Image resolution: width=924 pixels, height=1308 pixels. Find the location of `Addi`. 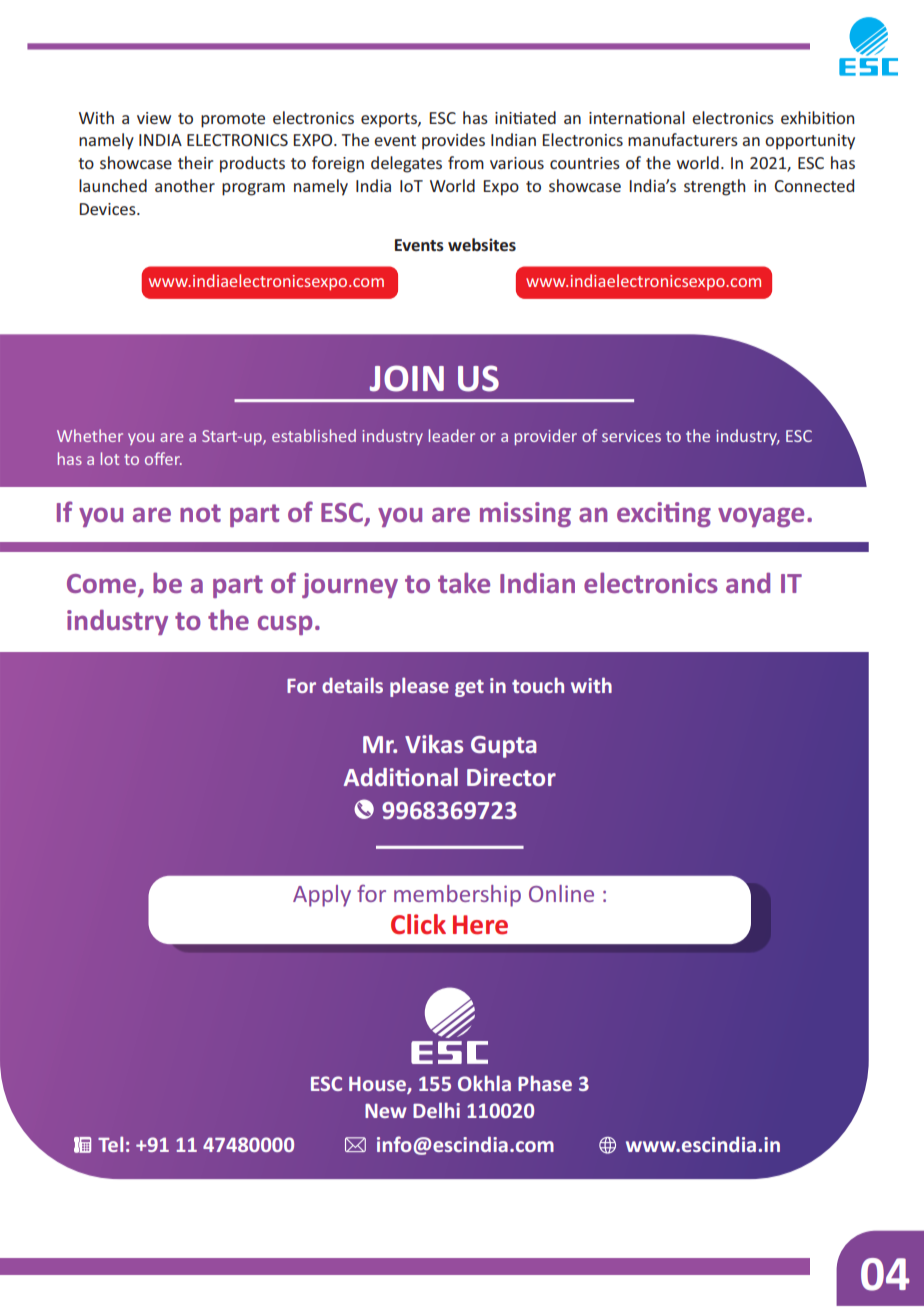

Addi is located at coordinates (370, 777).
